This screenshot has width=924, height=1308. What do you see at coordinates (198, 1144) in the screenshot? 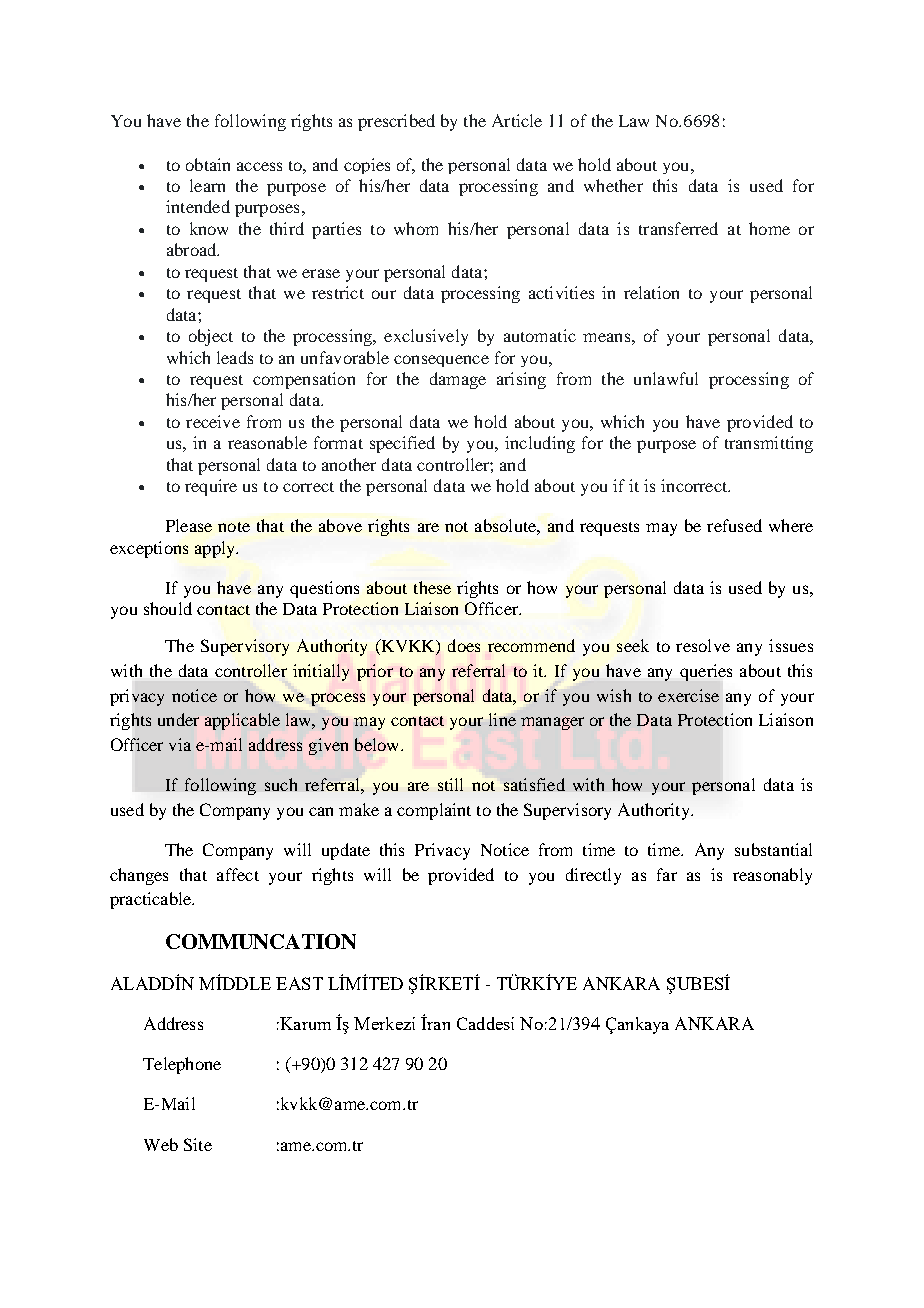
I see `Site` at bounding box center [198, 1144].
